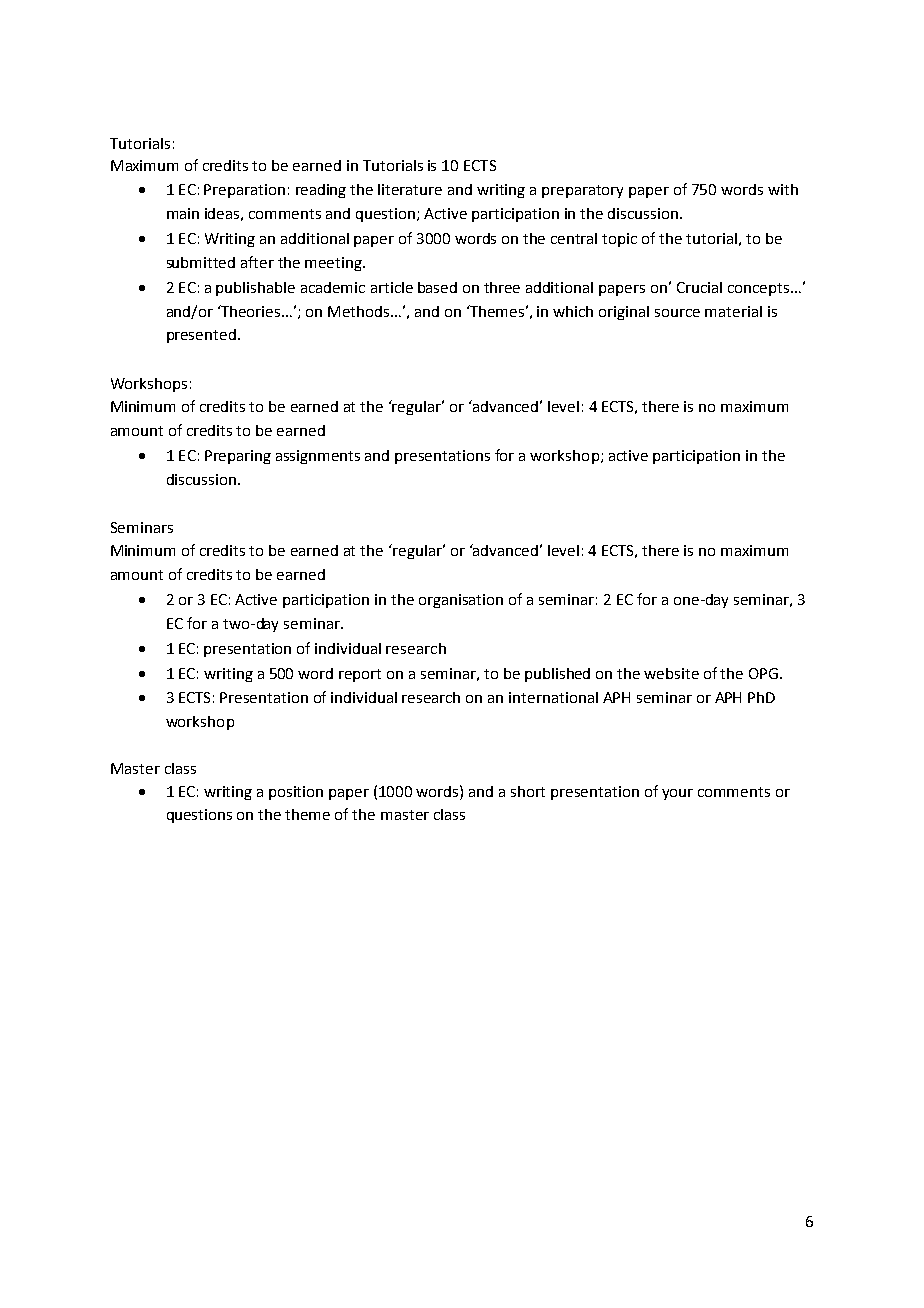  What do you see at coordinates (553, 697) in the image?
I see `international` at bounding box center [553, 697].
